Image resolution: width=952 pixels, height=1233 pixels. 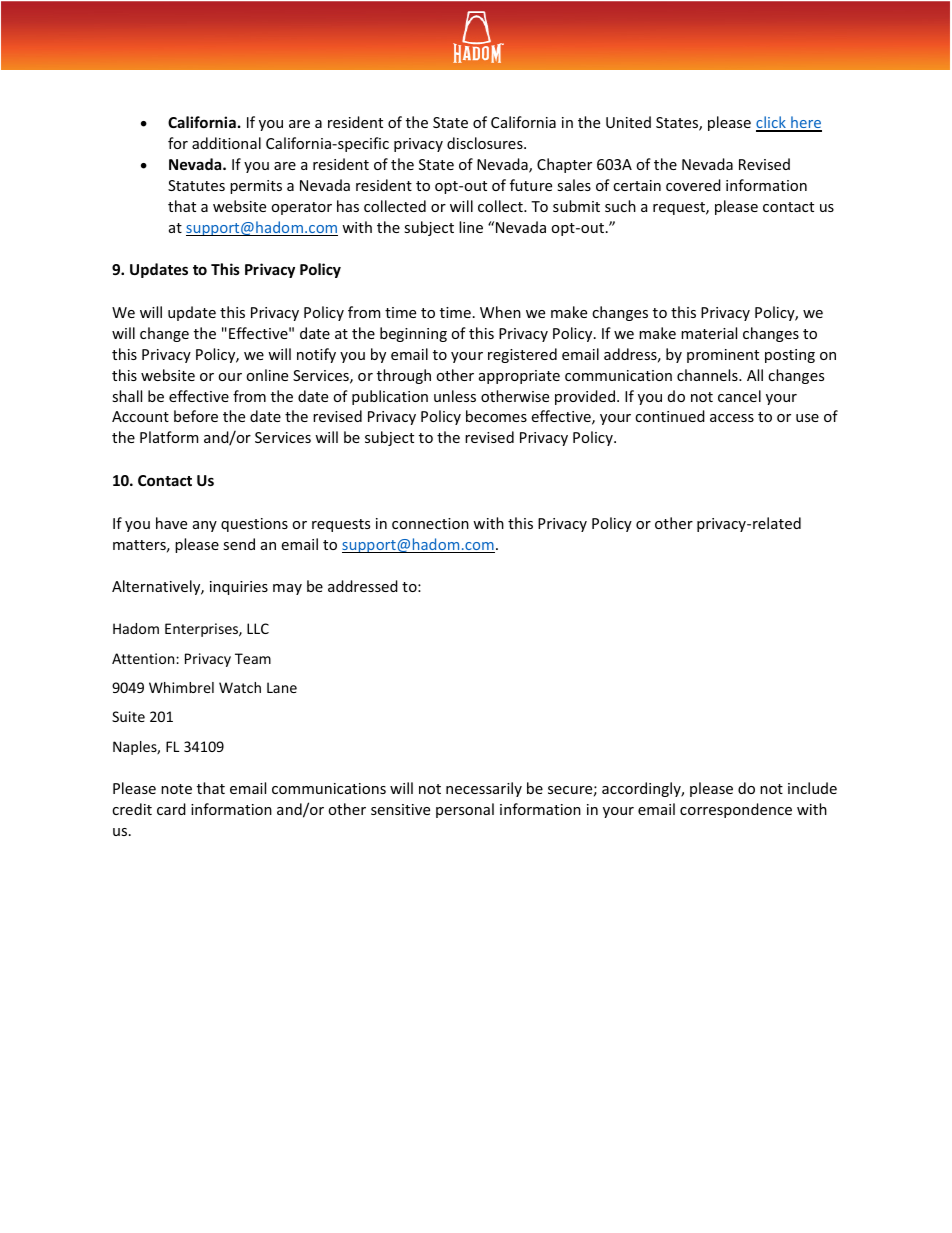 I want to click on becomes, so click(x=496, y=416).
